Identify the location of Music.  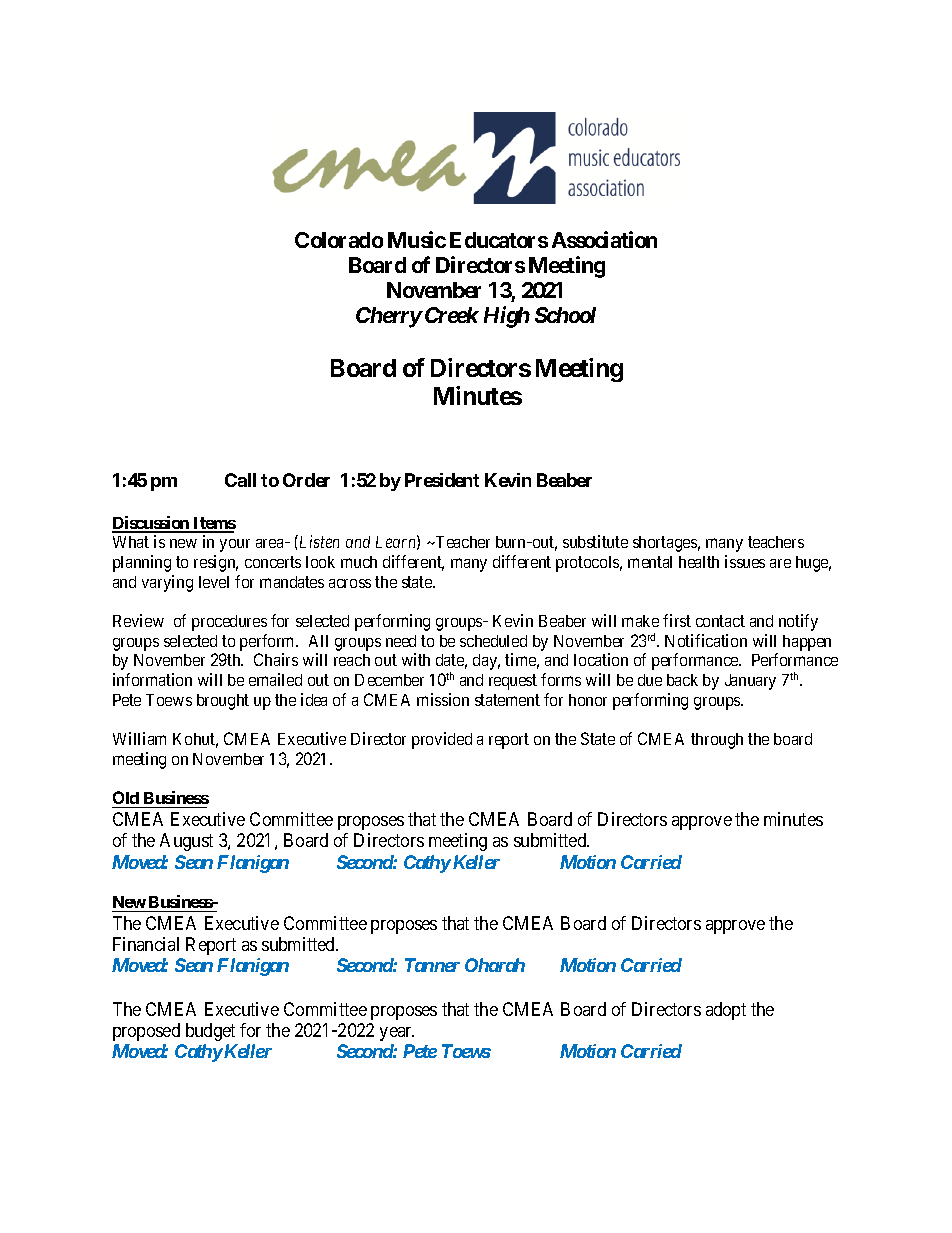
(417, 239).
